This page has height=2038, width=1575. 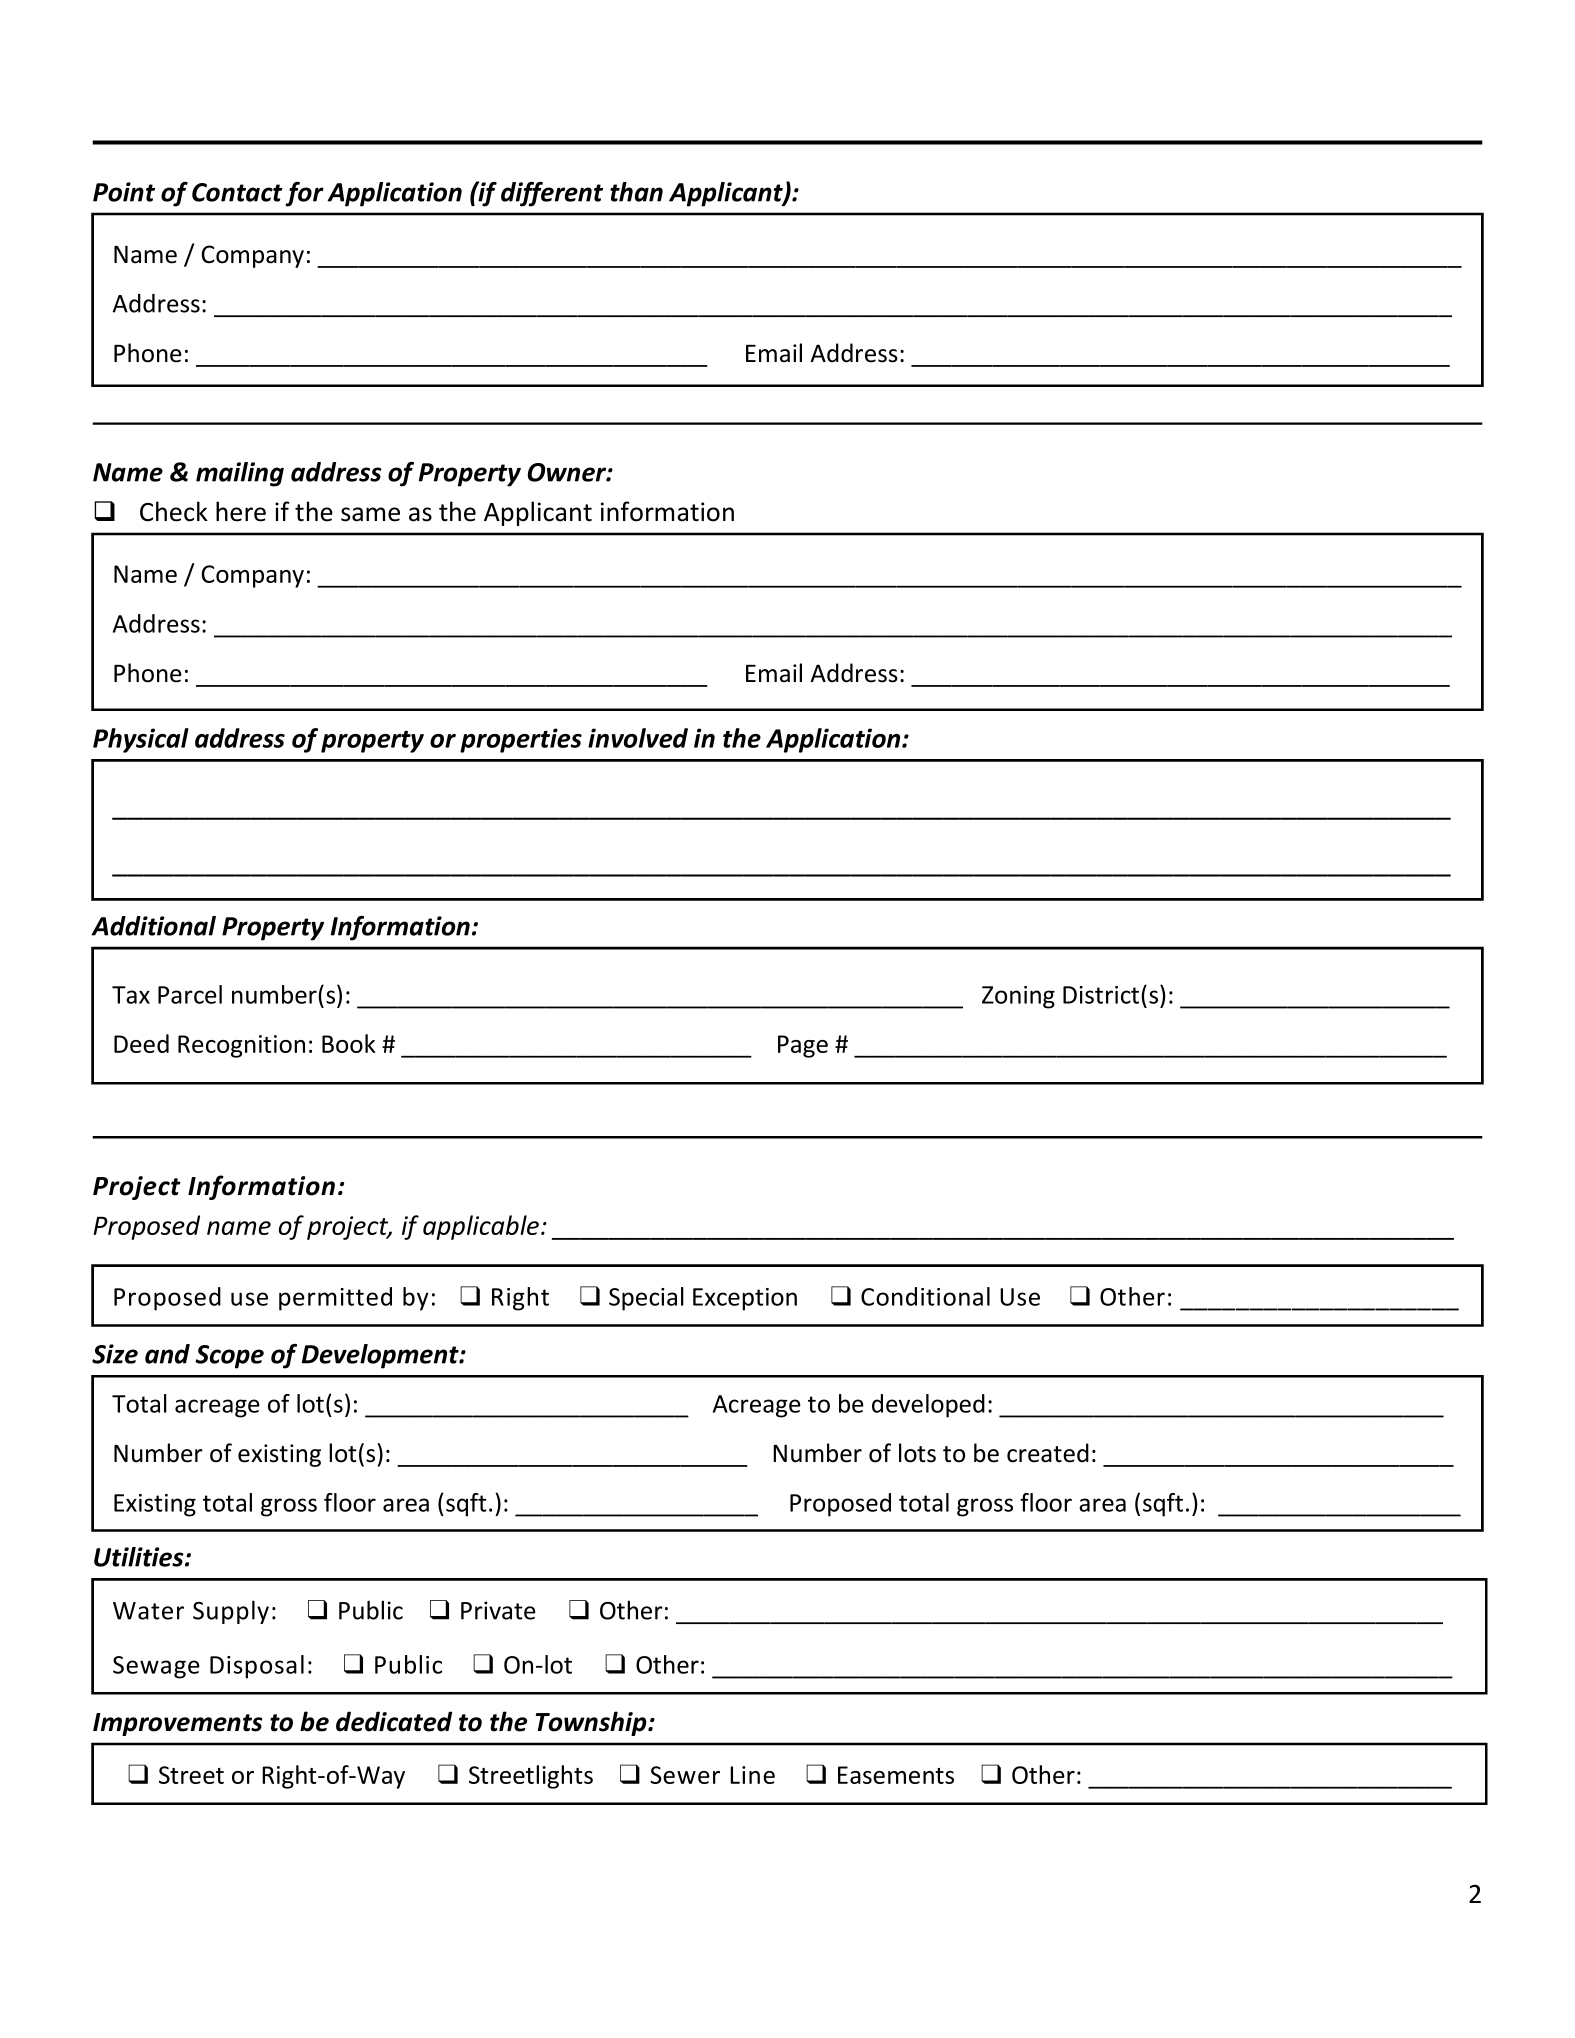 I want to click on Page, so click(x=803, y=1046).
